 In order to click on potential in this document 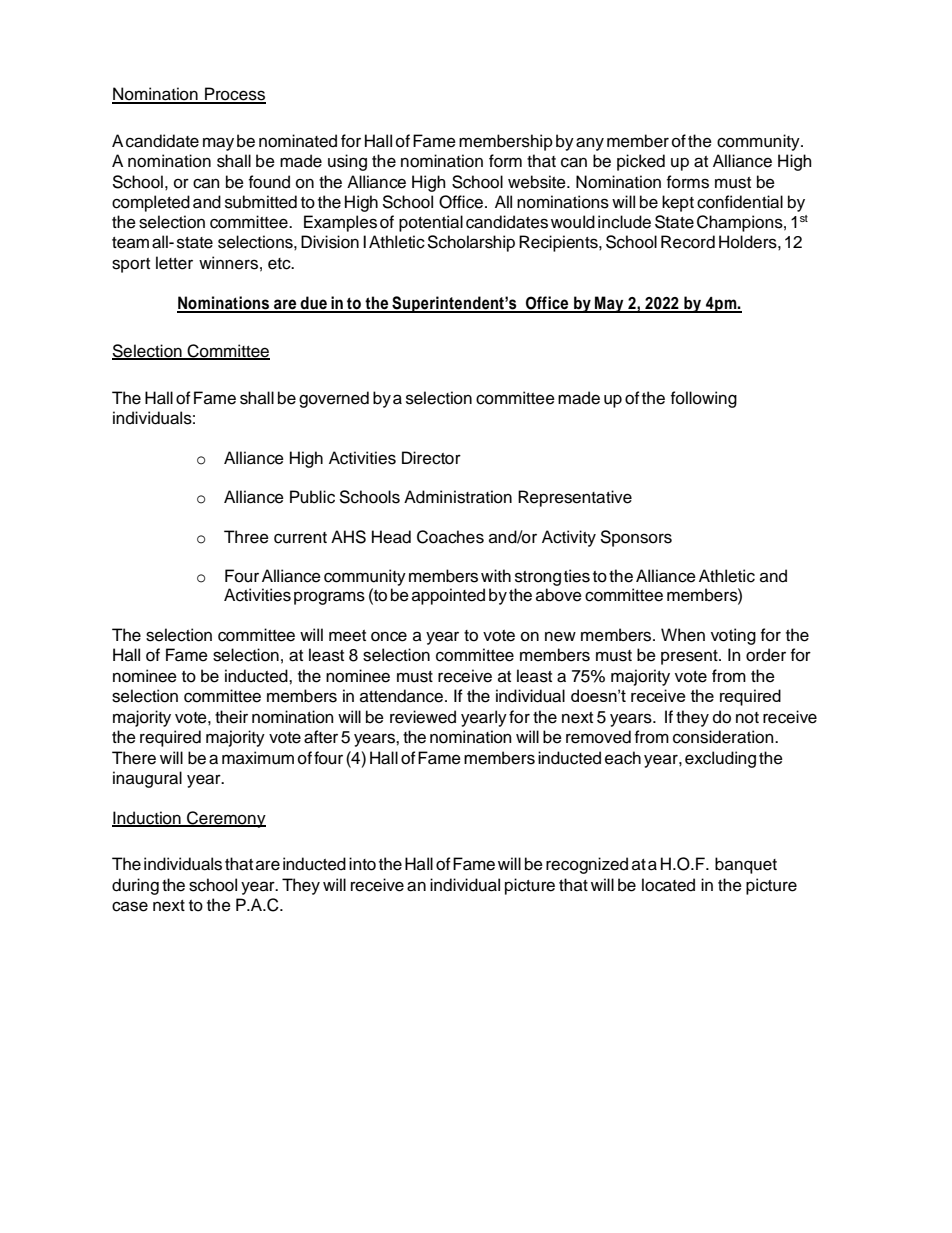, I will do `click(431, 223)`.
